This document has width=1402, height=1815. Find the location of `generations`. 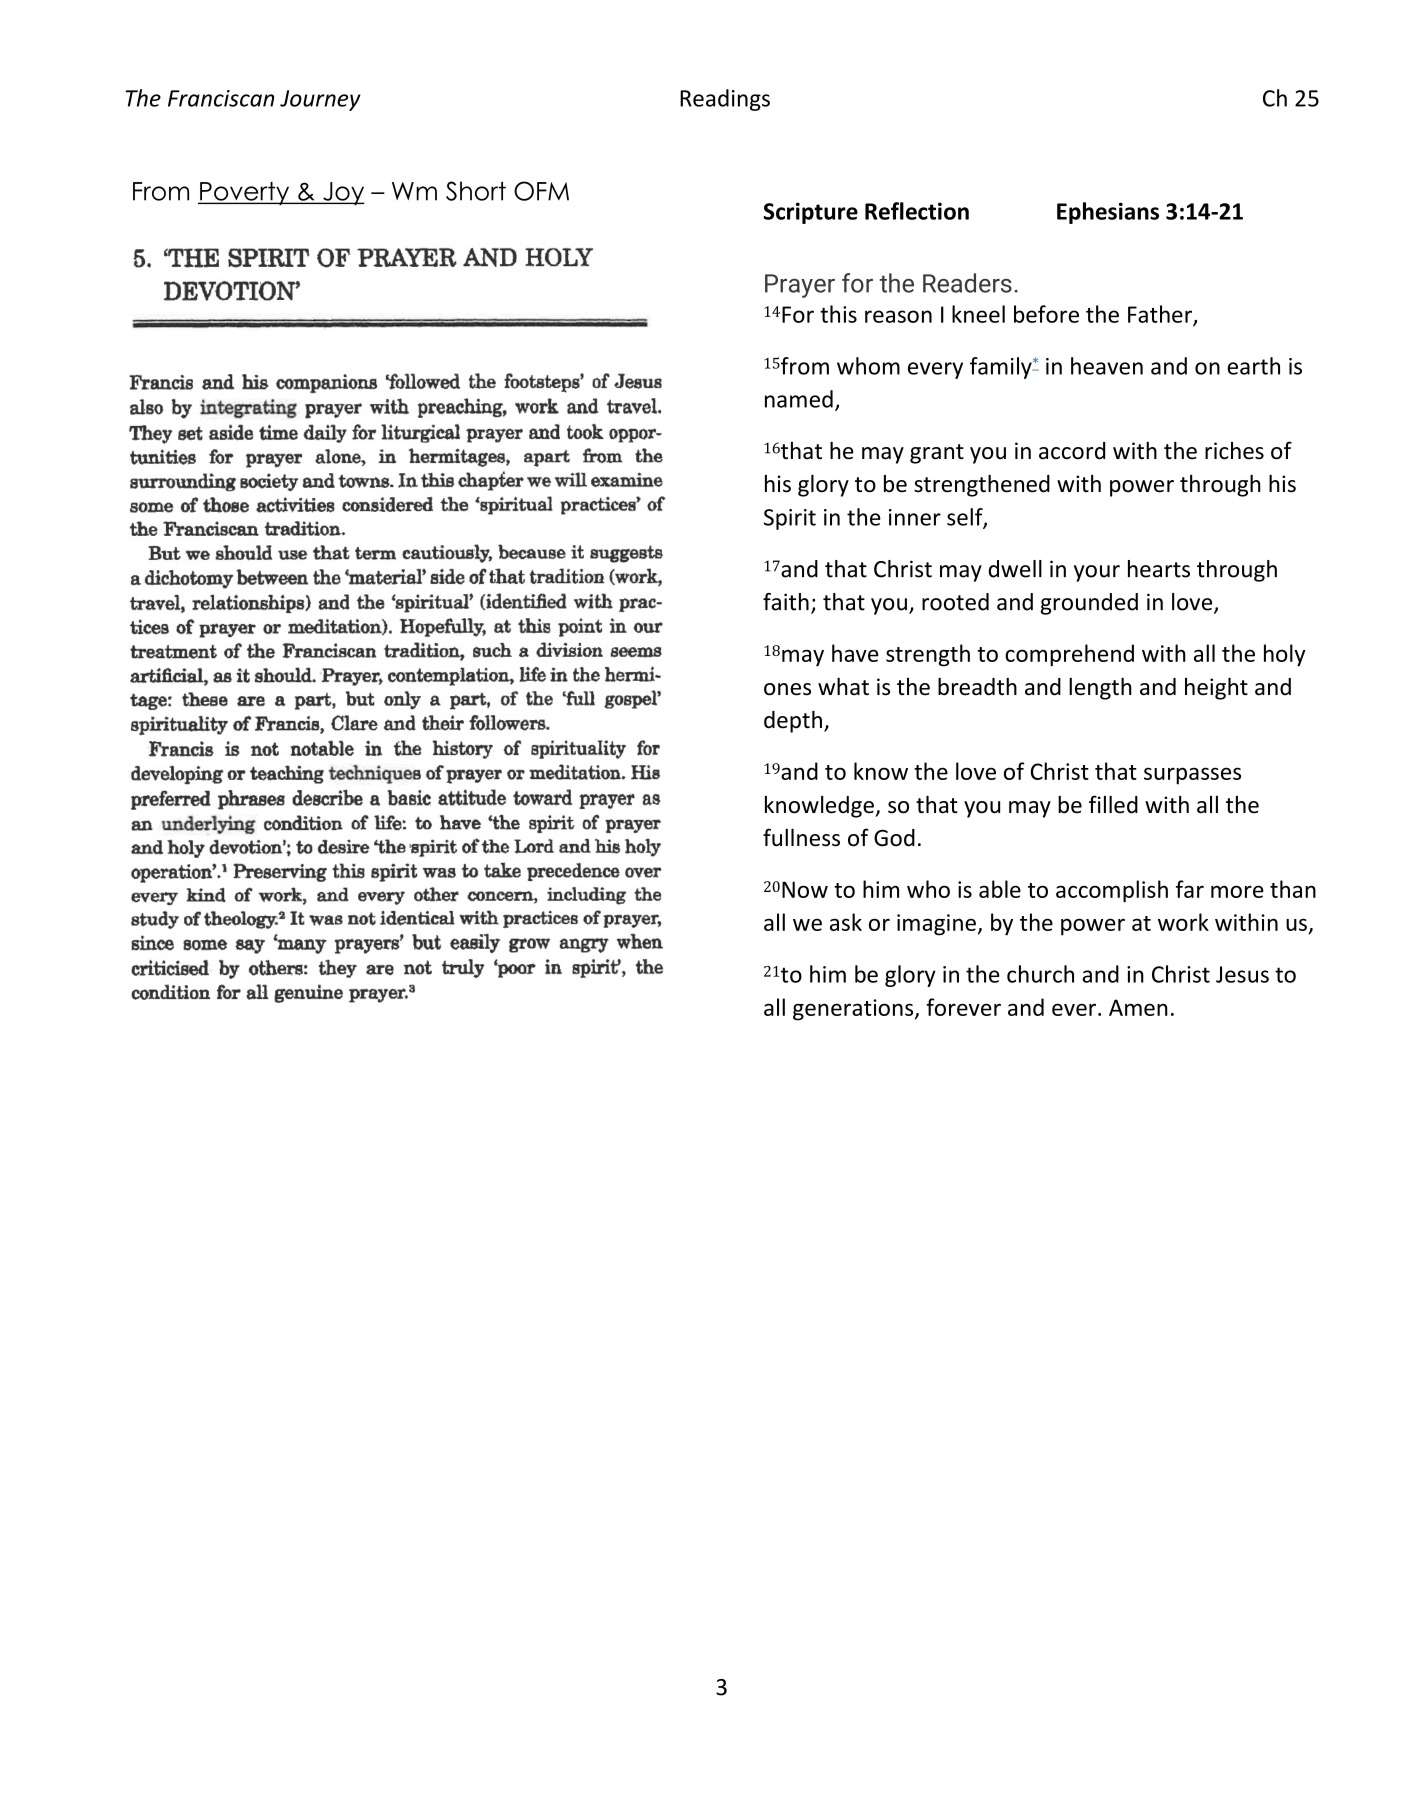

generations is located at coordinates (854, 1010).
